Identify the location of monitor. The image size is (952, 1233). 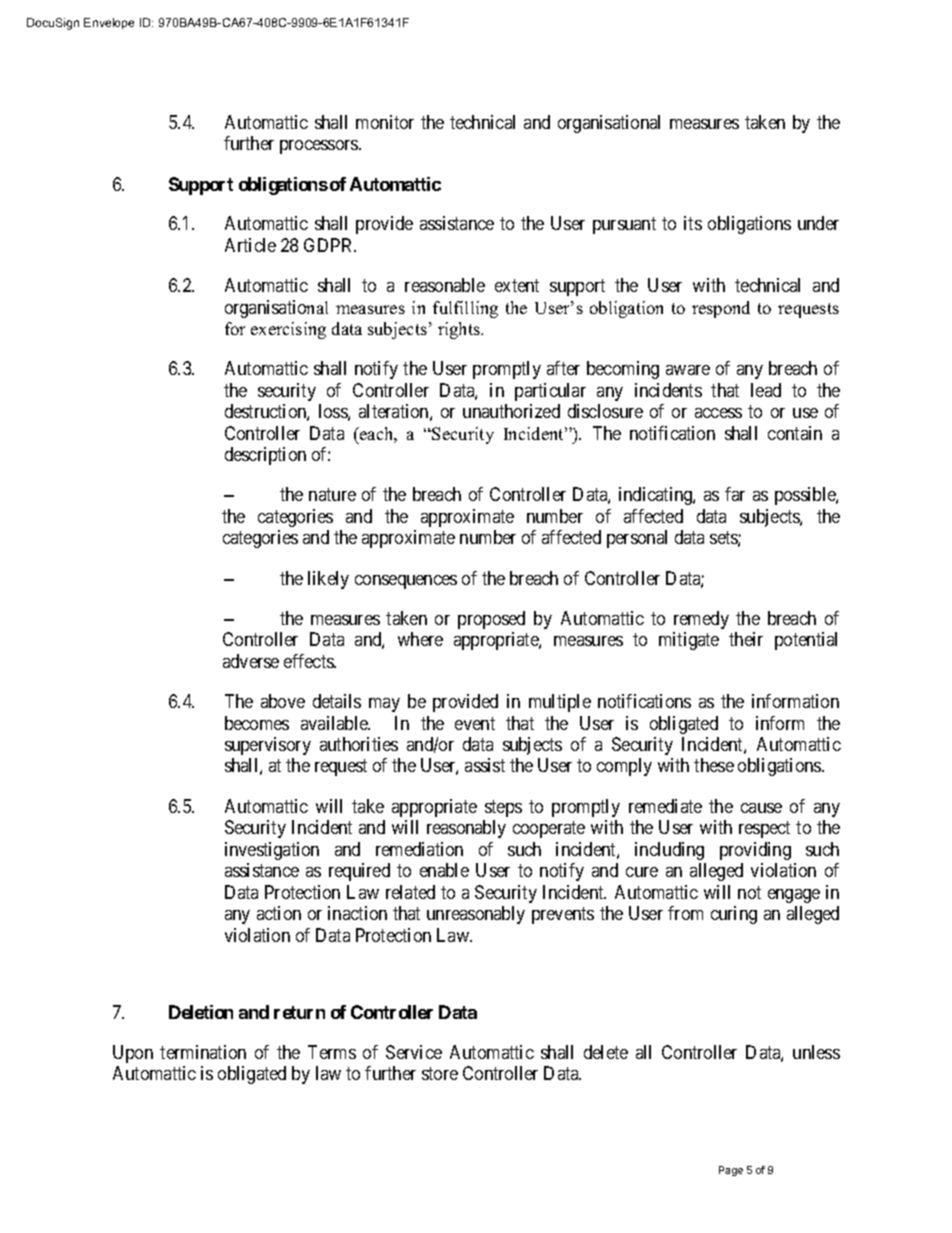
(385, 122).
